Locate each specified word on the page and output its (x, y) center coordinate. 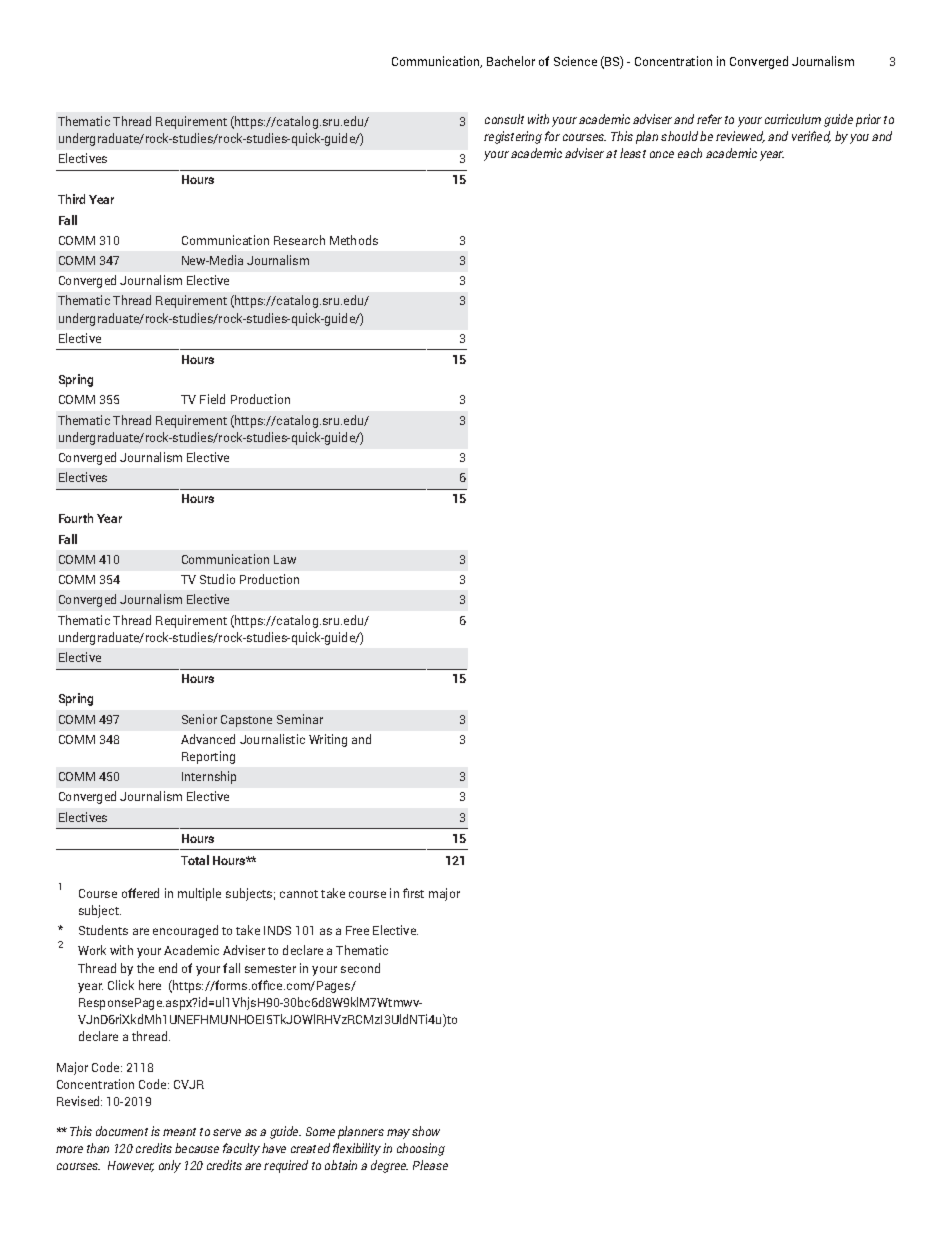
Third (71, 199)
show (426, 1131)
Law (285, 559)
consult (504, 119)
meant (179, 1132)
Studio (217, 579)
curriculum (793, 119)
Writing (328, 740)
